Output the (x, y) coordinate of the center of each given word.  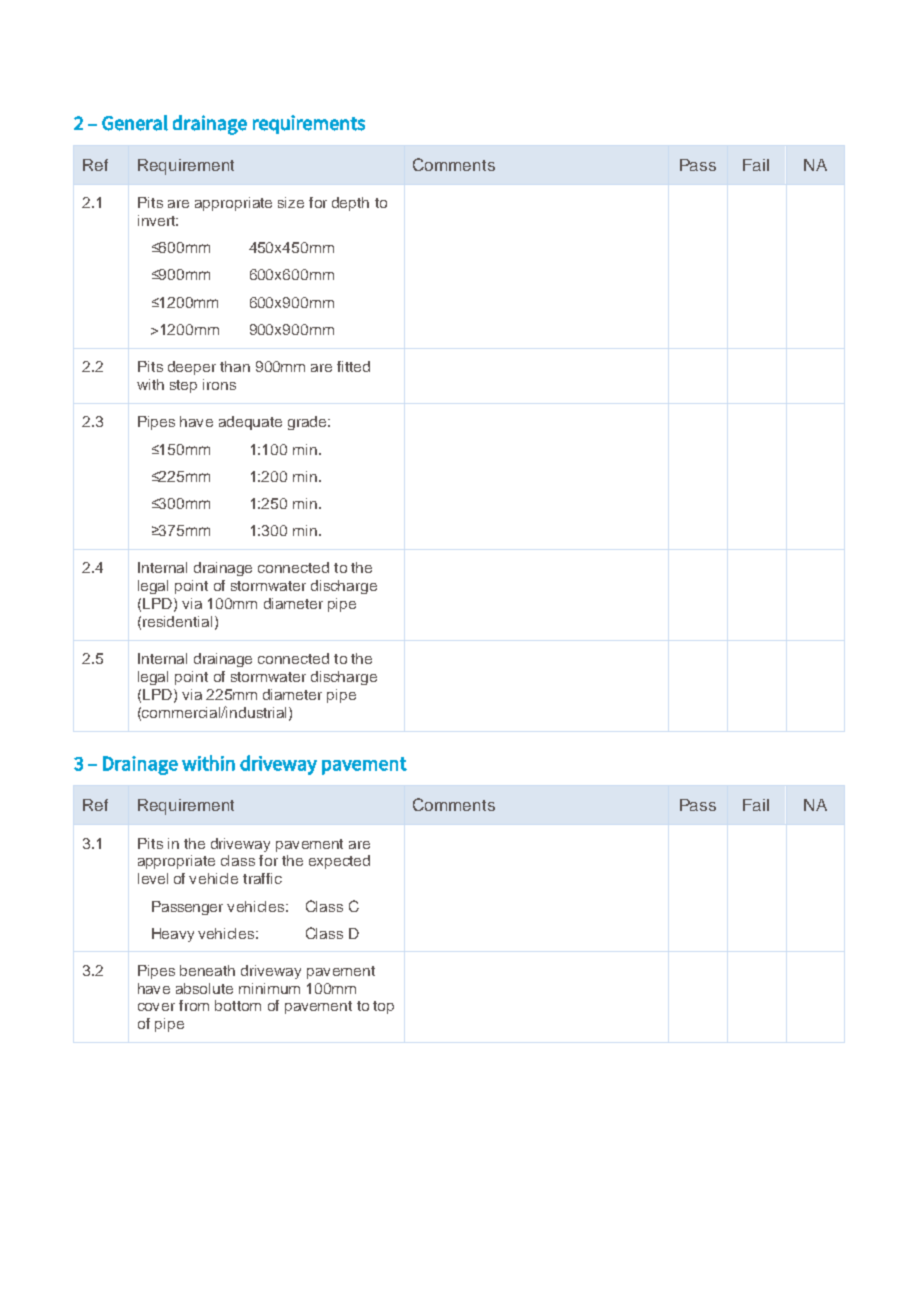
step (183, 386)
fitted (353, 366)
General (135, 123)
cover (156, 1007)
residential (177, 621)
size (291, 202)
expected (339, 862)
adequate (250, 423)
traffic (262, 878)
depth (350, 204)
